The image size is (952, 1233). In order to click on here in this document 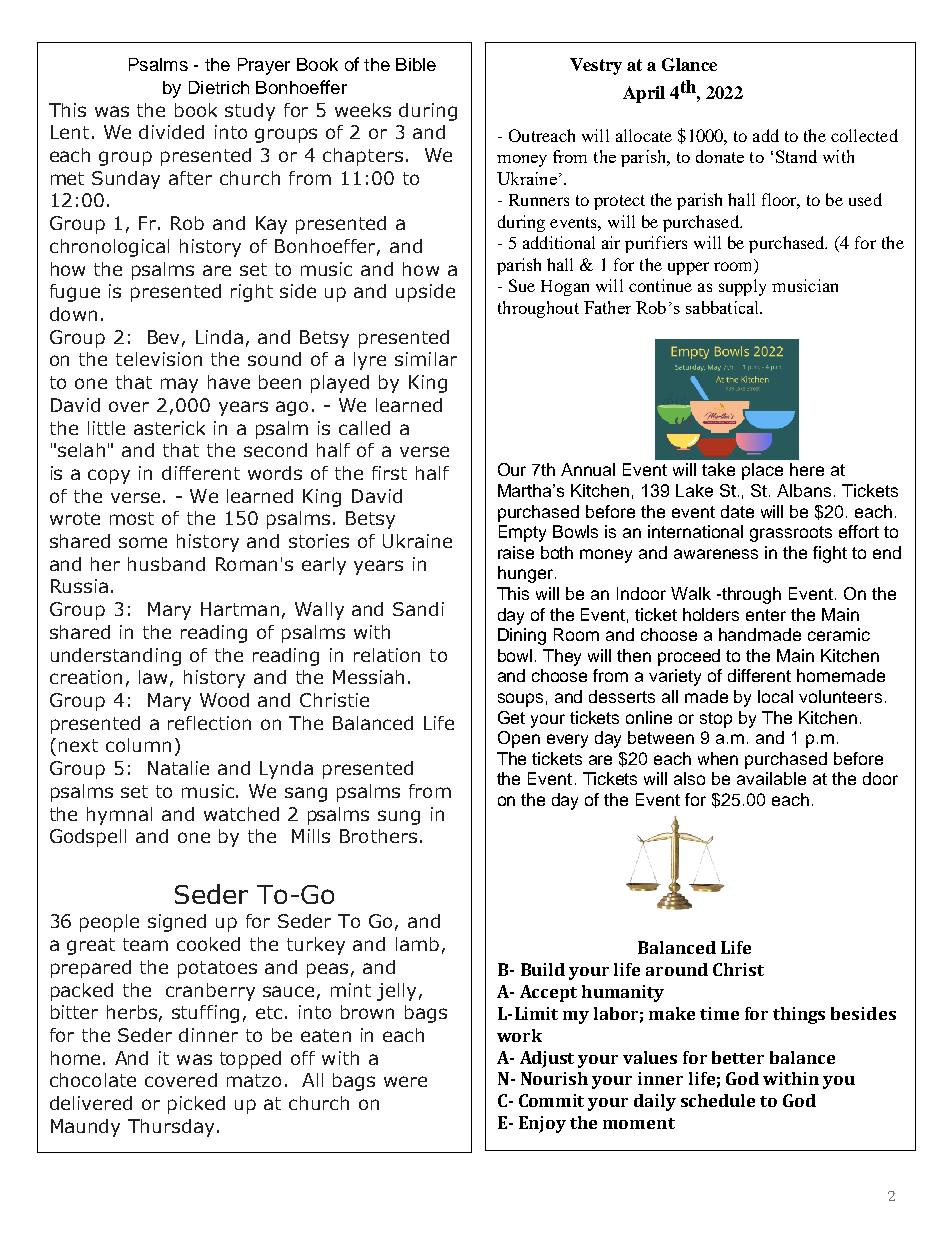, I will do `click(807, 469)`.
